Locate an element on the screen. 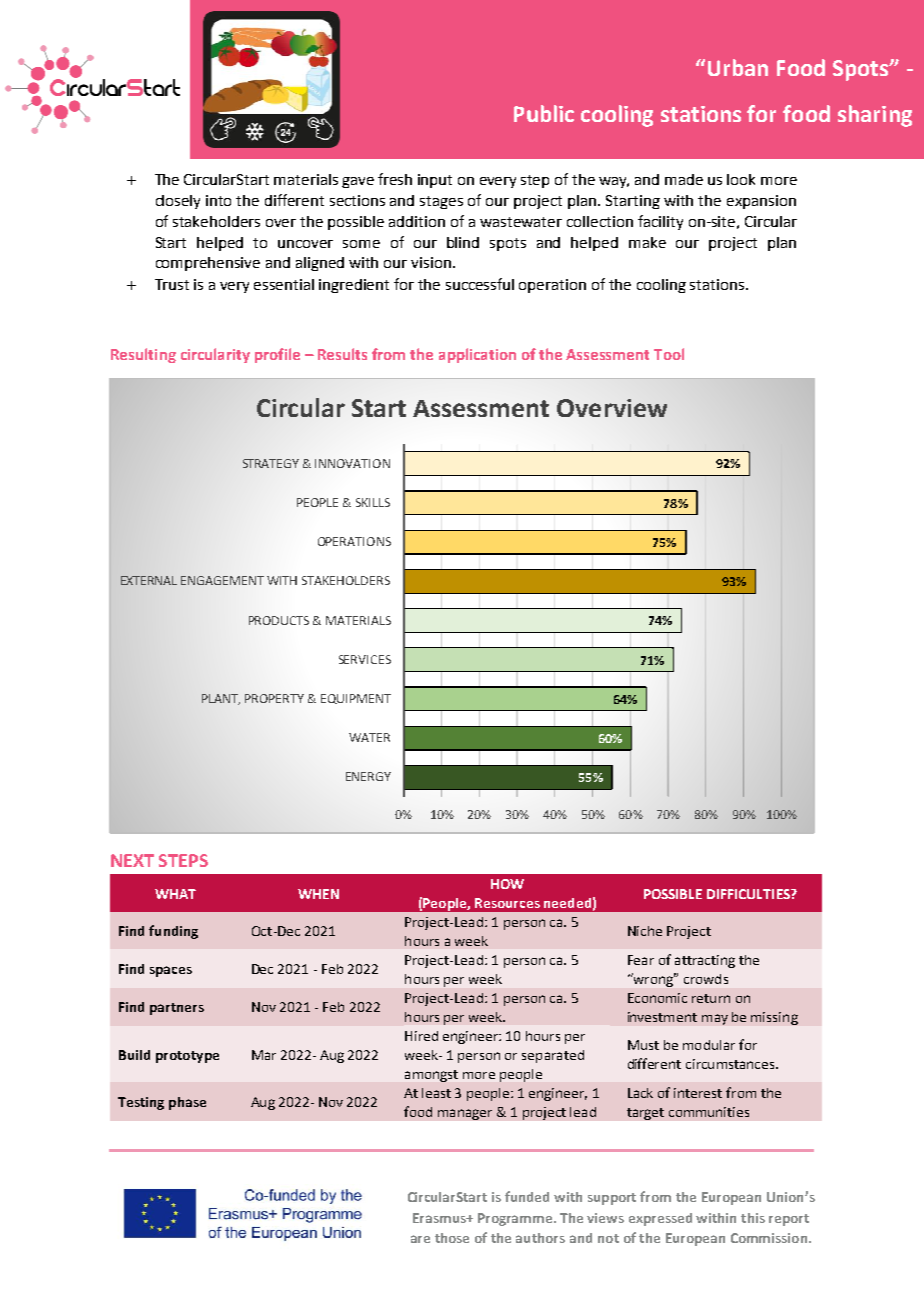  SERVICES is located at coordinates (365, 659).
